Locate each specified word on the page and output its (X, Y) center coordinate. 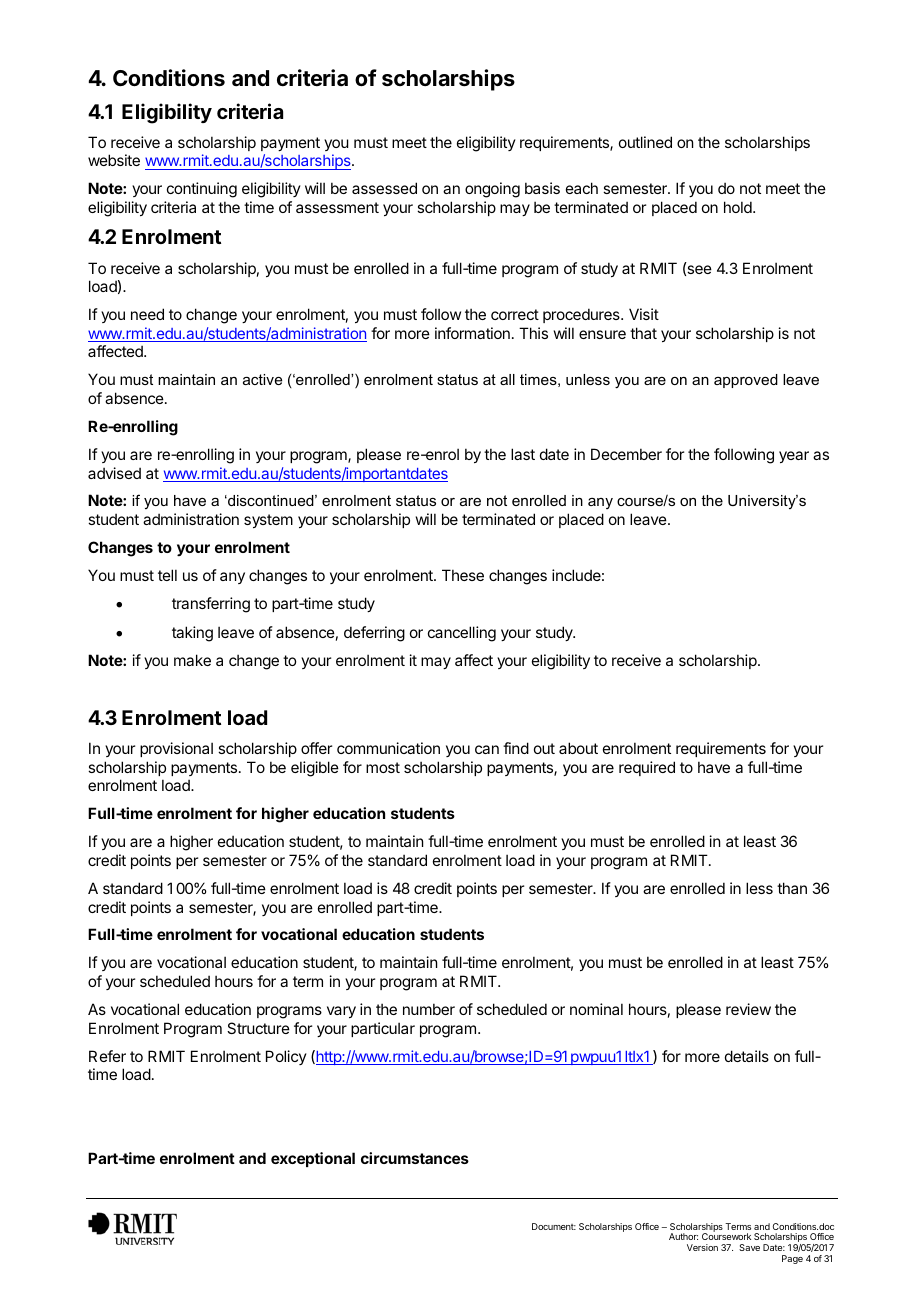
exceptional (313, 1159)
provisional (176, 749)
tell (167, 575)
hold (739, 207)
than (792, 888)
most (383, 767)
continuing (202, 190)
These (463, 575)
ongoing (492, 190)
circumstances (415, 1158)
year (794, 457)
